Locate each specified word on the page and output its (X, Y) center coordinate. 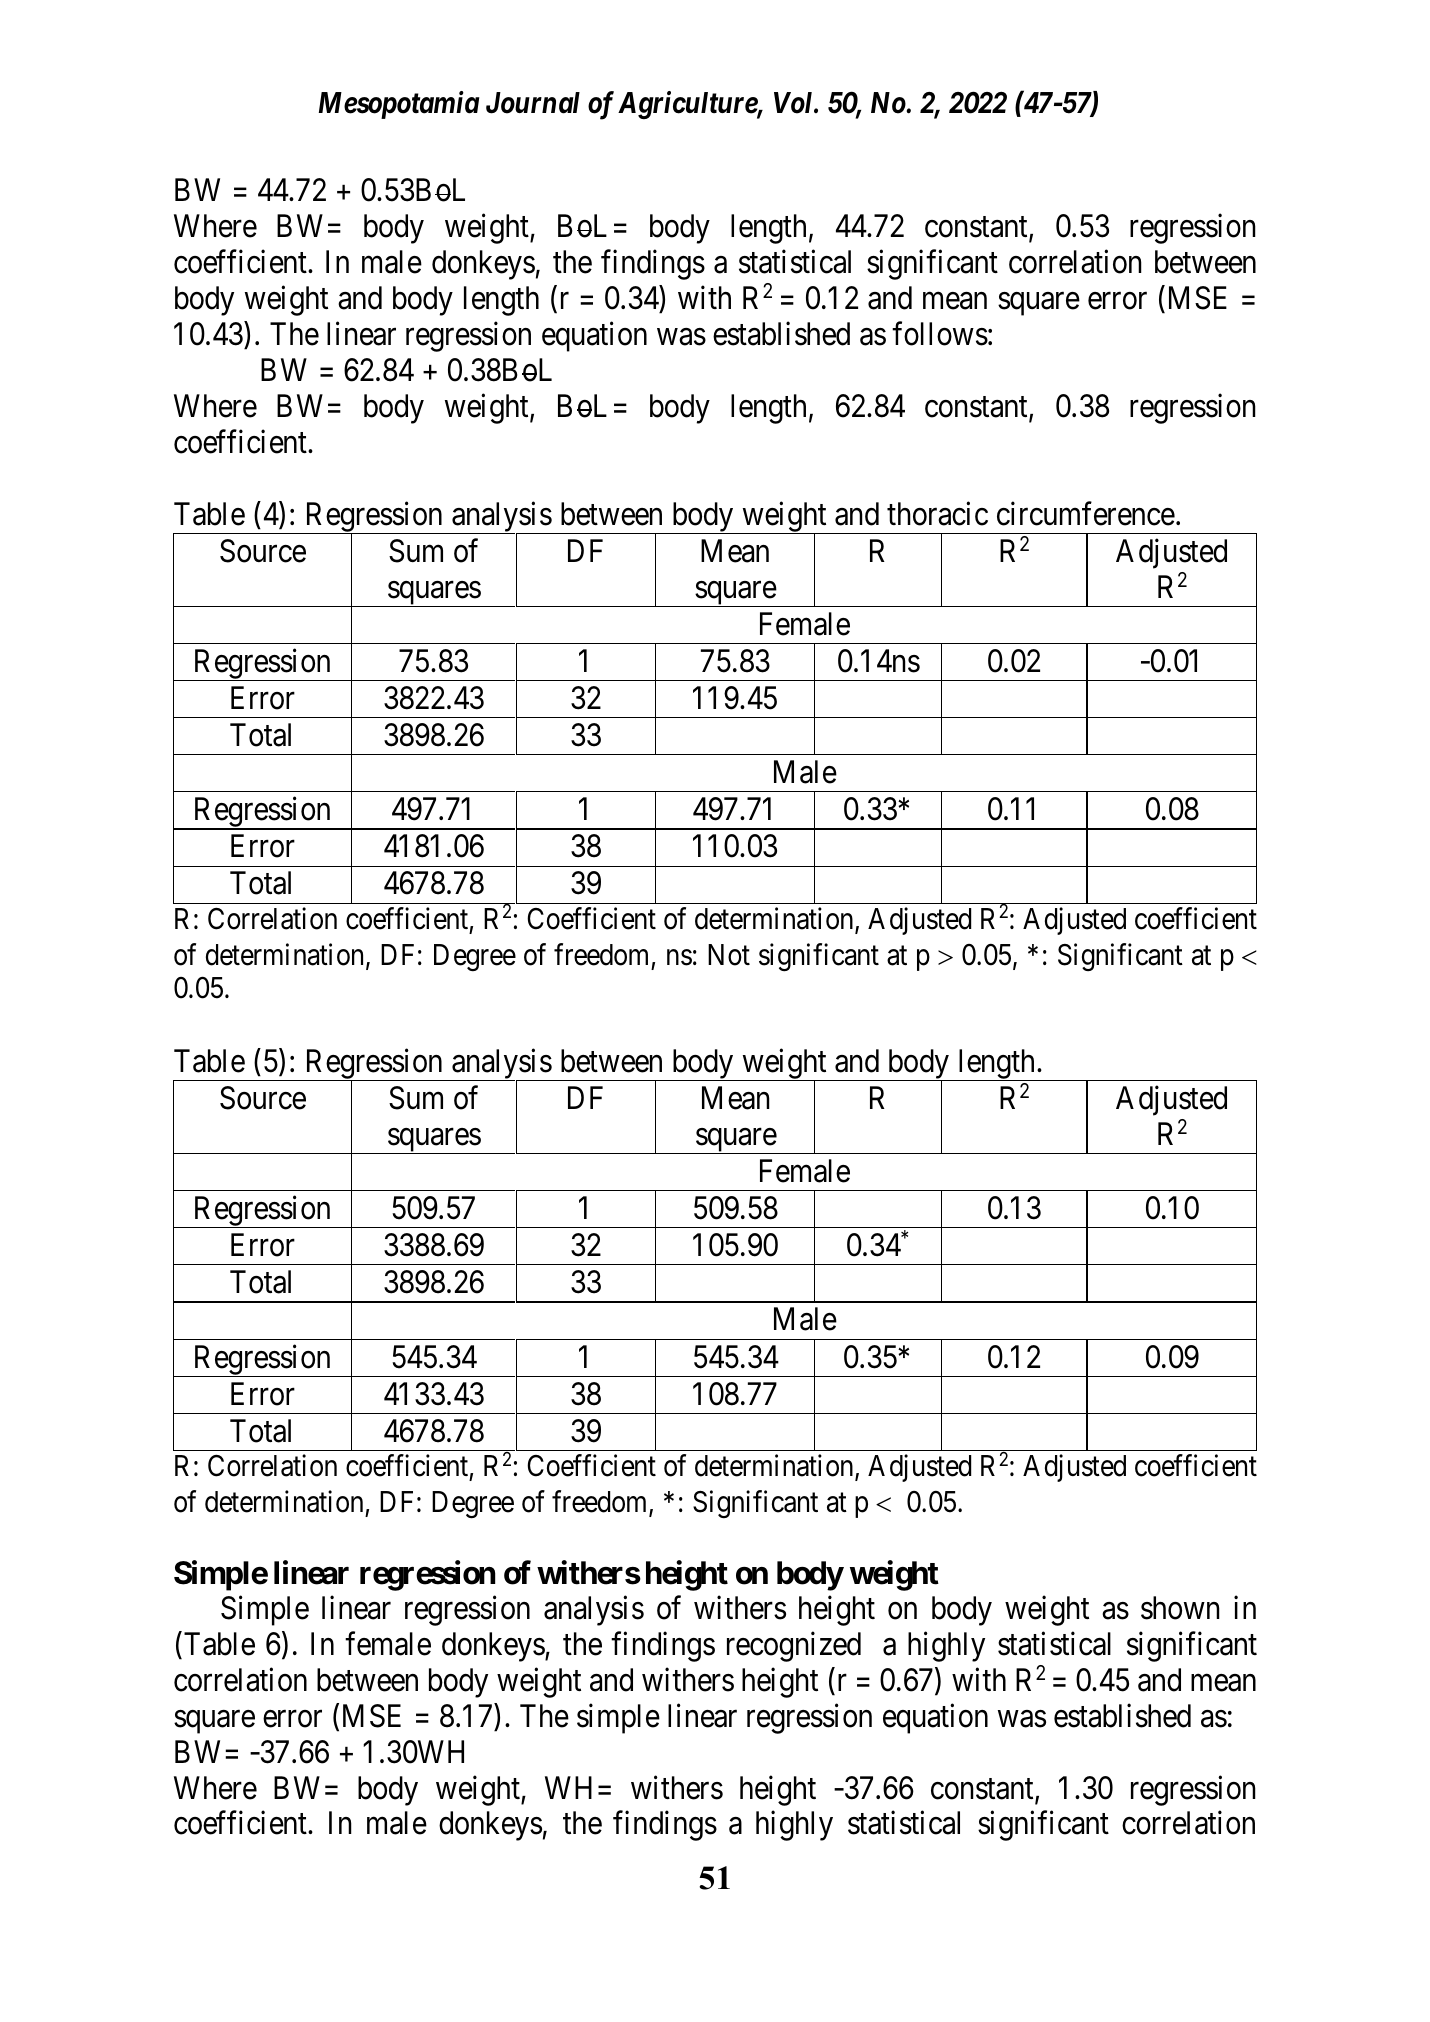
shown (1180, 1608)
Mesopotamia (399, 105)
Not (729, 955)
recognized (794, 1647)
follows (940, 334)
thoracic (937, 513)
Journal (533, 103)
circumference (1086, 513)
